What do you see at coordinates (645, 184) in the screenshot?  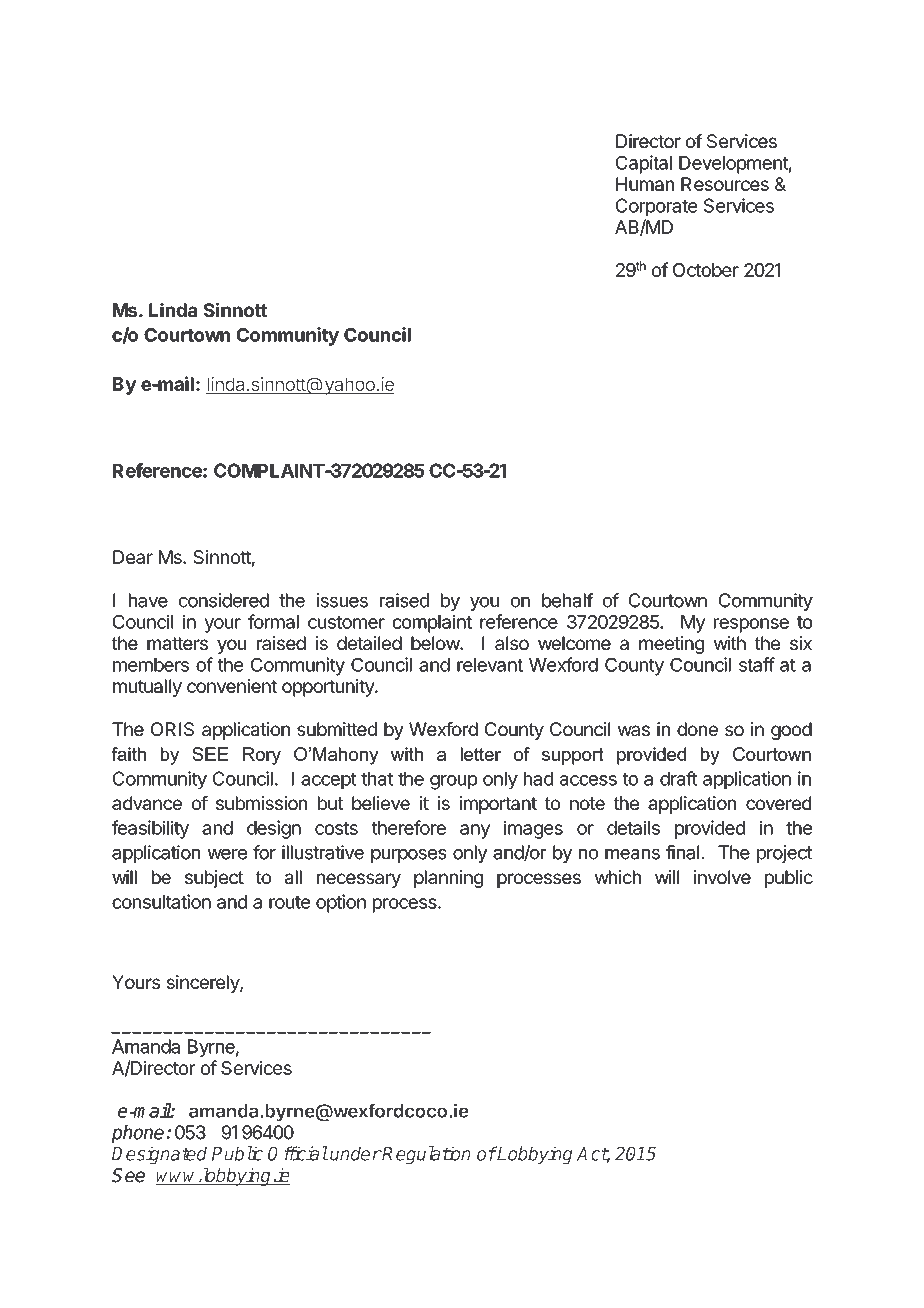 I see `Human` at bounding box center [645, 184].
